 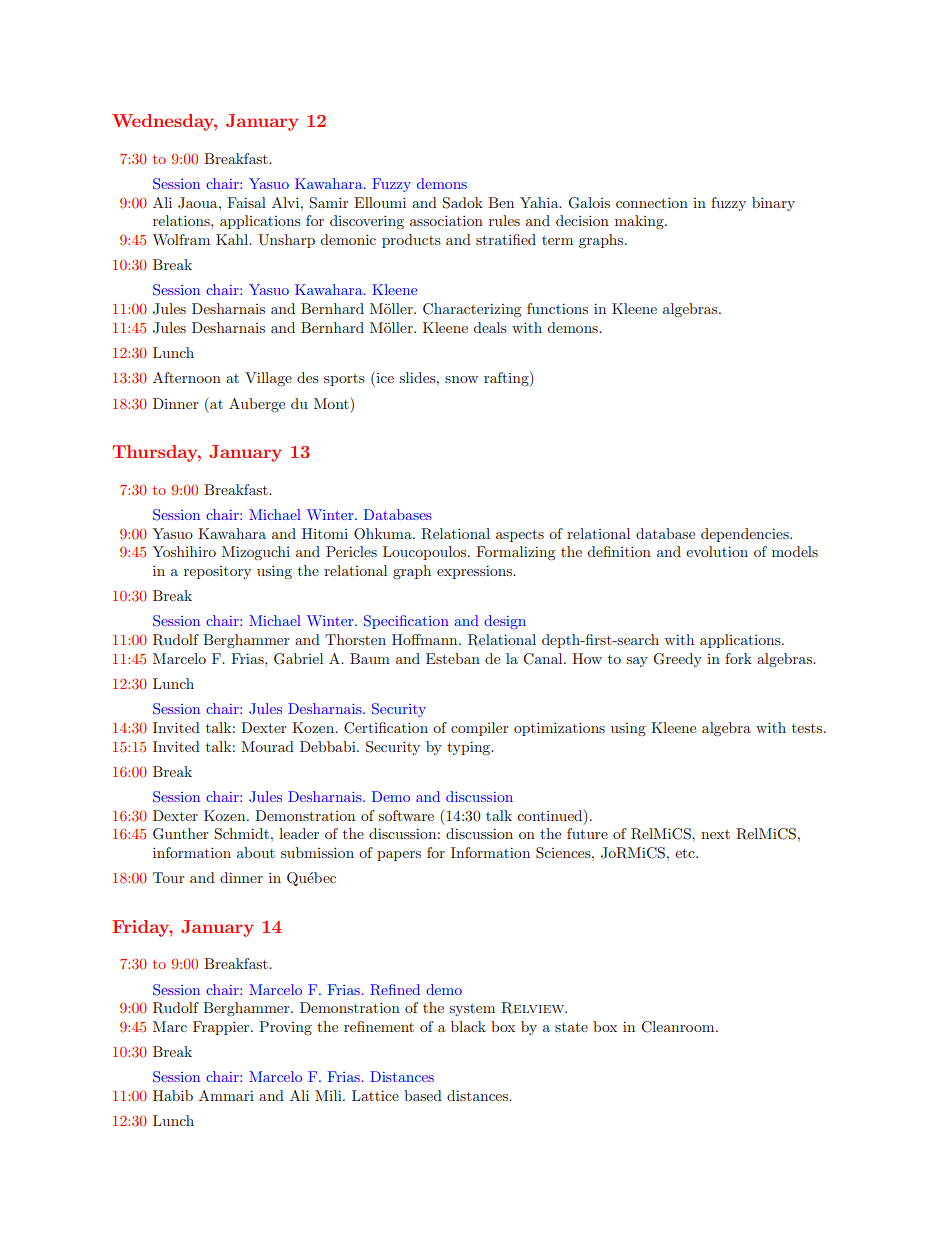 What do you see at coordinates (746, 535) in the screenshot?
I see `dependencies` at bounding box center [746, 535].
